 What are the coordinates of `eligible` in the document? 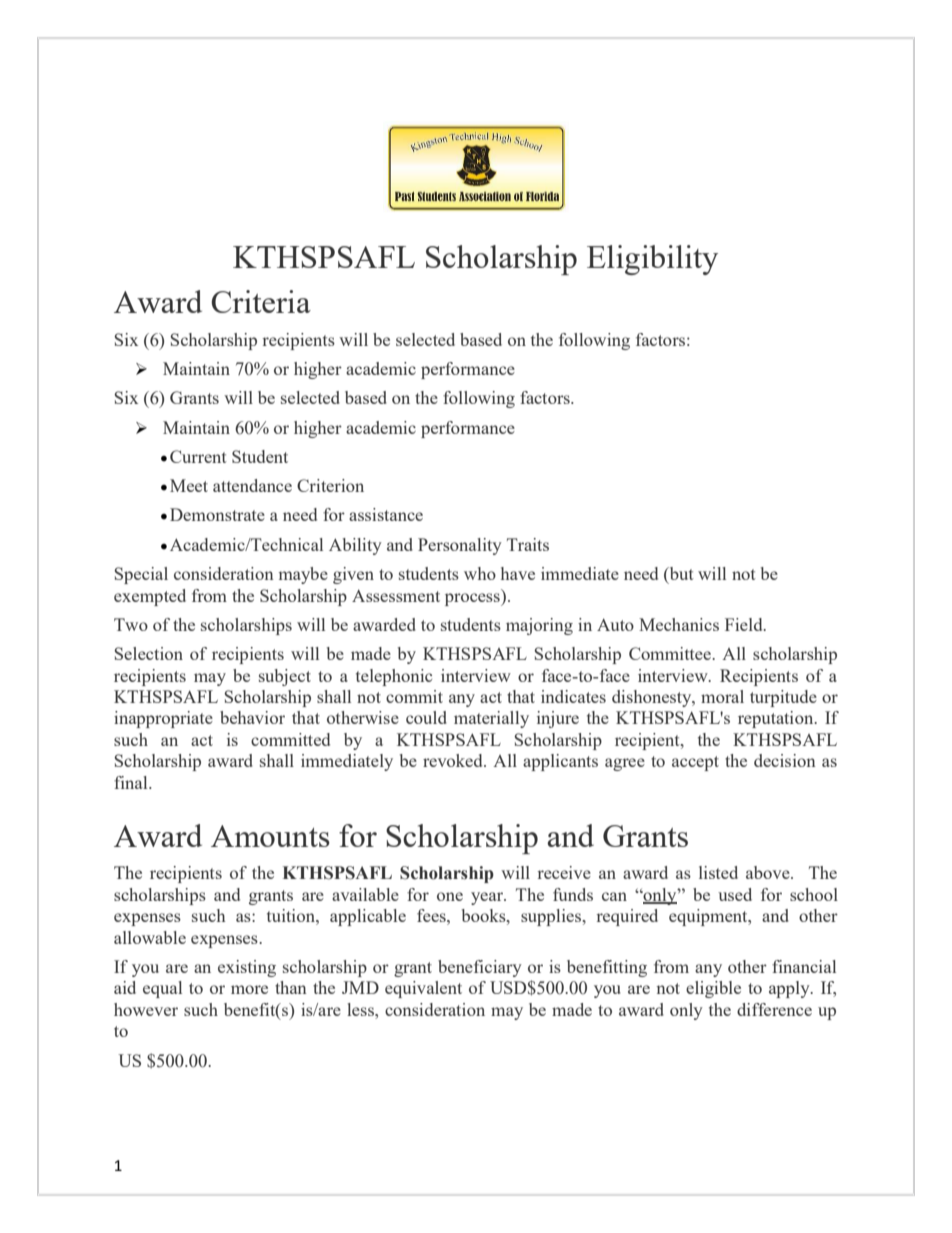 It's located at (713, 989).
